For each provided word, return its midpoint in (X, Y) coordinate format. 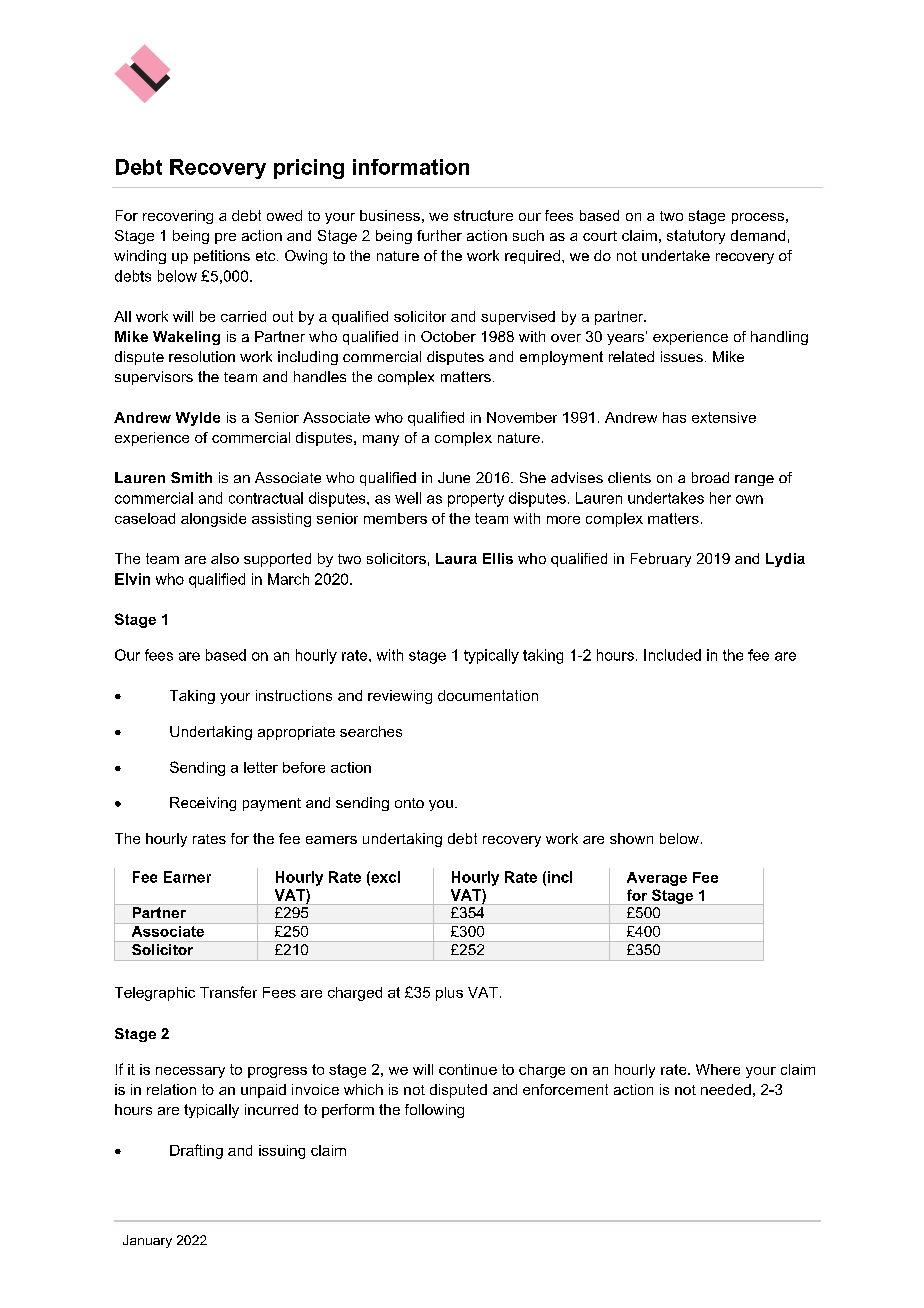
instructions (294, 695)
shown (631, 838)
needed (726, 1089)
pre (225, 238)
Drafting (196, 1151)
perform (348, 1111)
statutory (696, 237)
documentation (488, 695)
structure (483, 215)
